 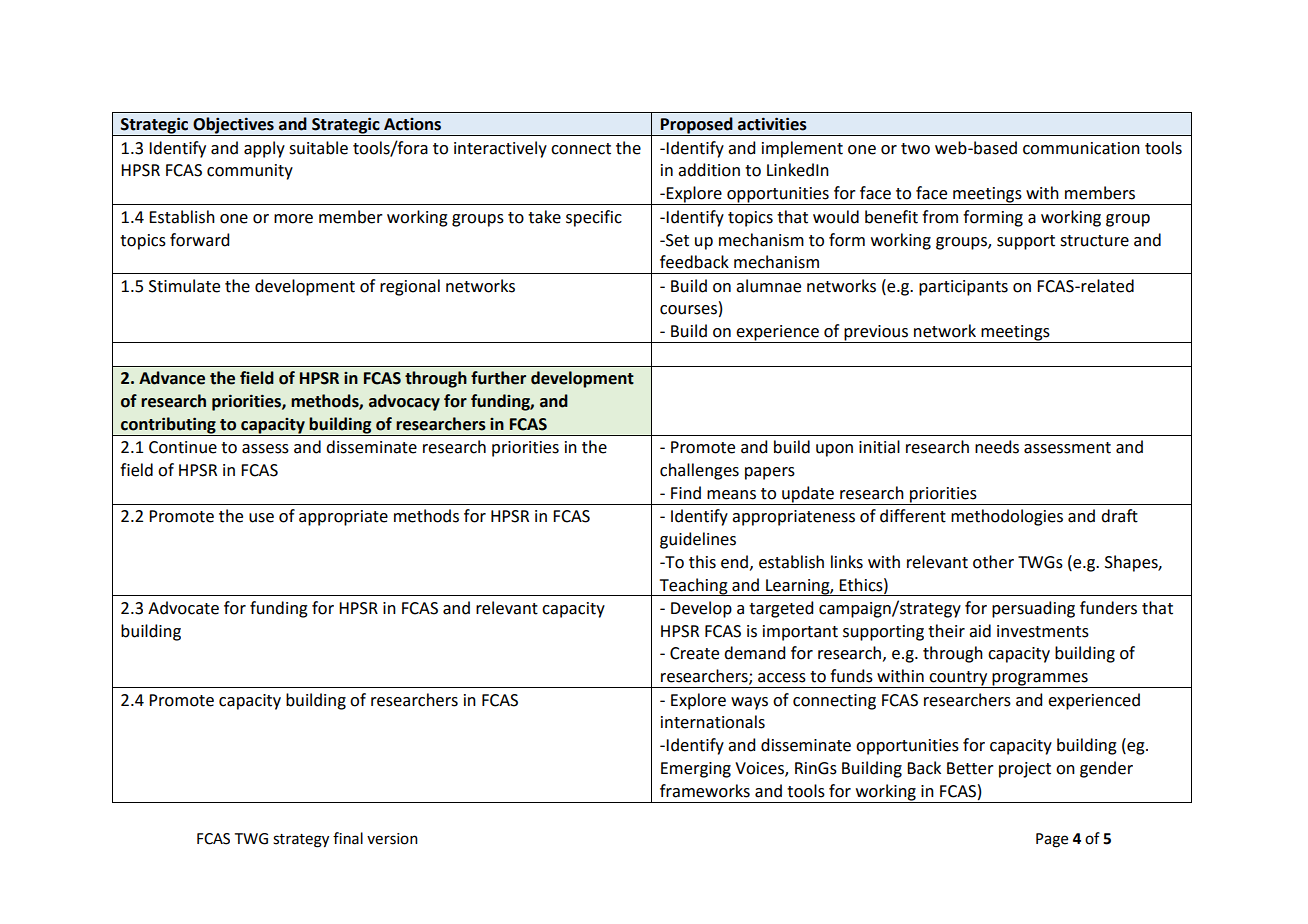 What do you see at coordinates (705, 791) in the image?
I see `frameworks` at bounding box center [705, 791].
